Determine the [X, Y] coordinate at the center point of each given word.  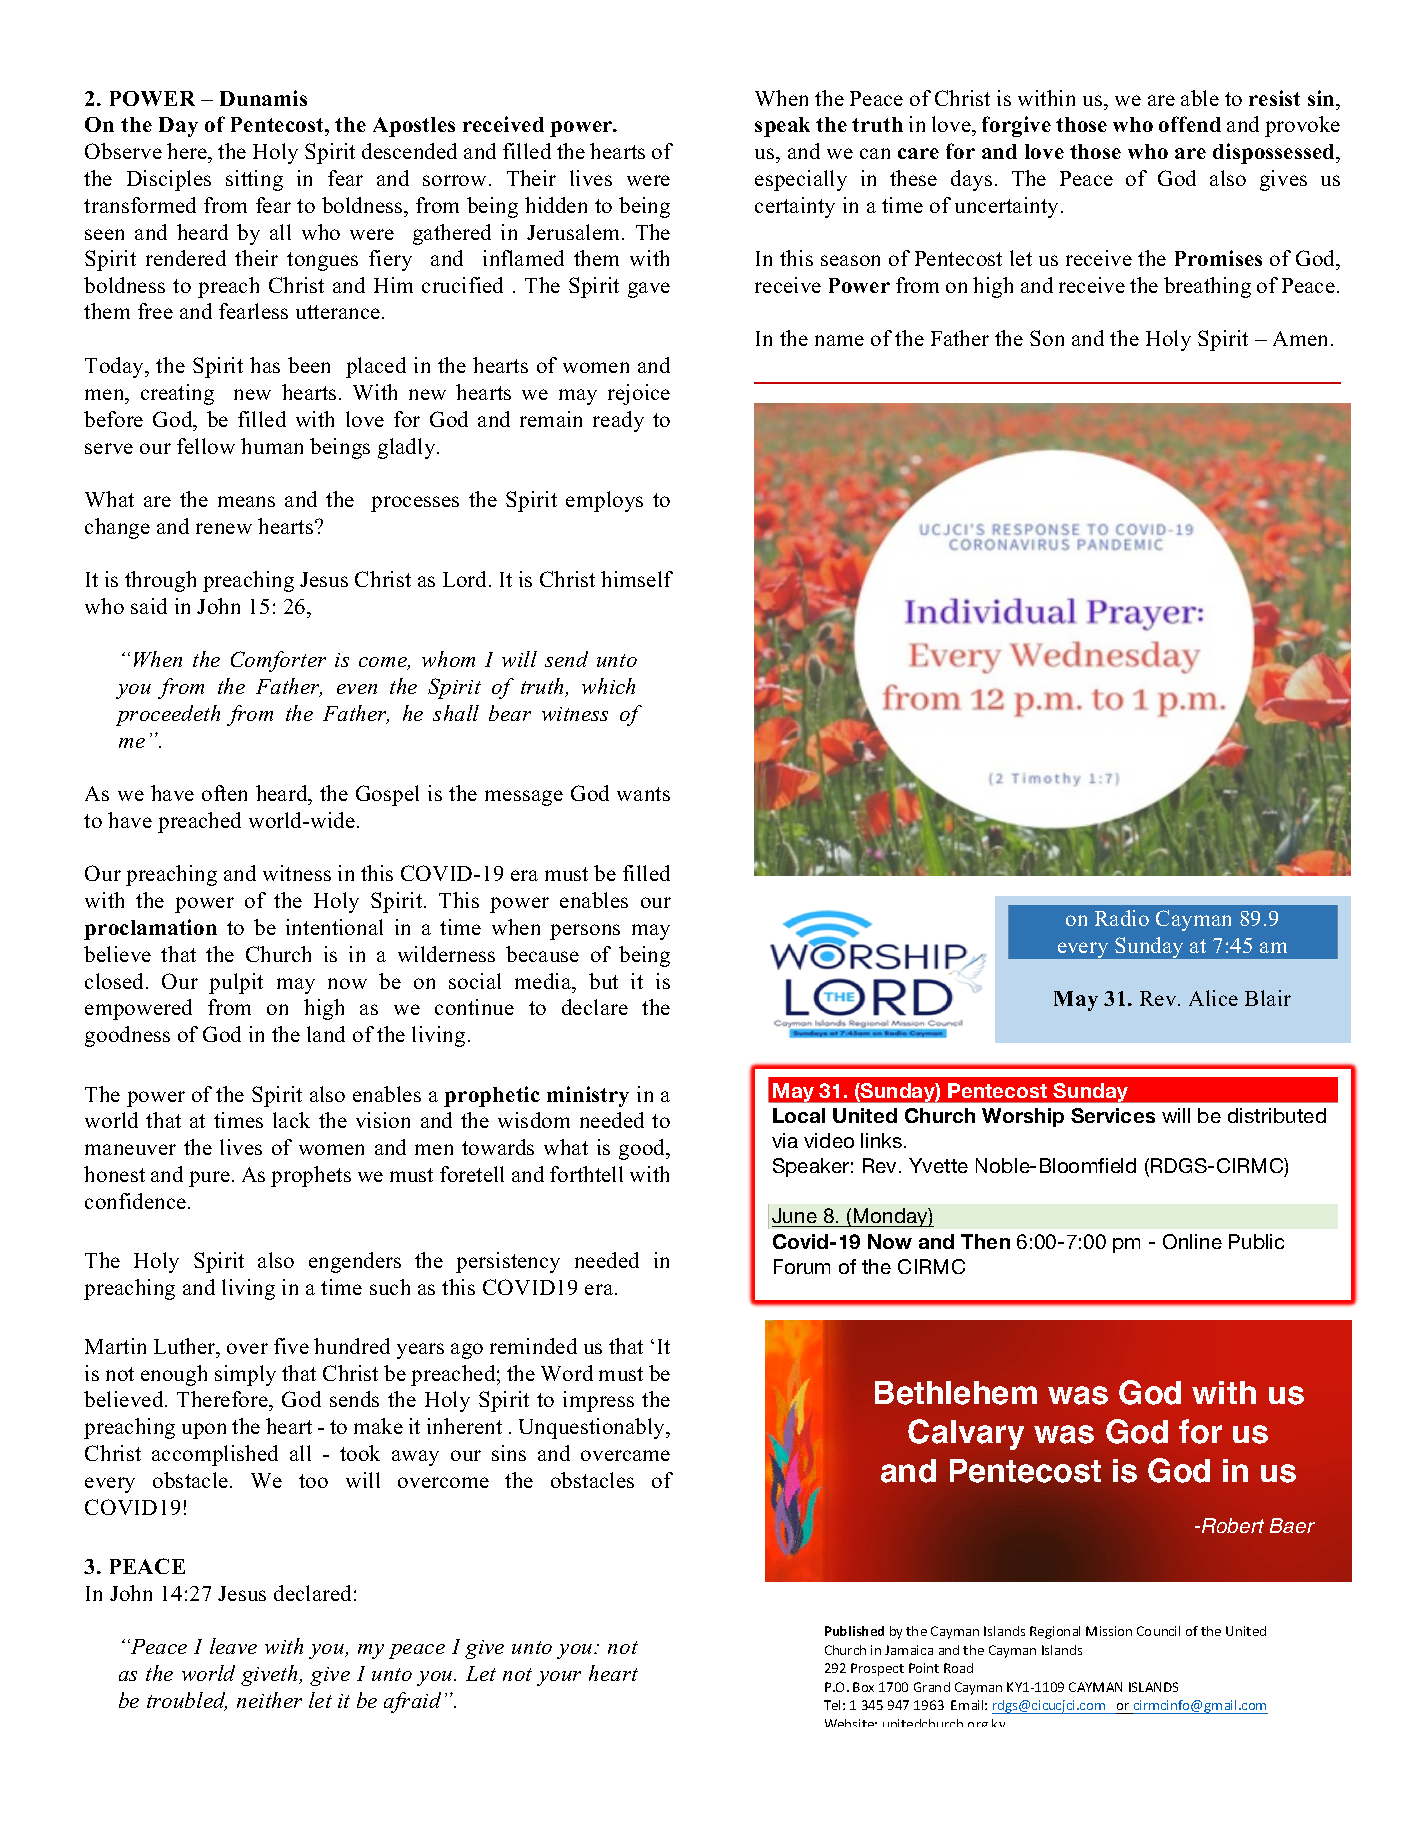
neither [269, 1700]
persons [585, 932]
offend [1190, 124]
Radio [1122, 918]
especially [801, 180]
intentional [334, 927]
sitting [254, 180]
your [559, 1678]
